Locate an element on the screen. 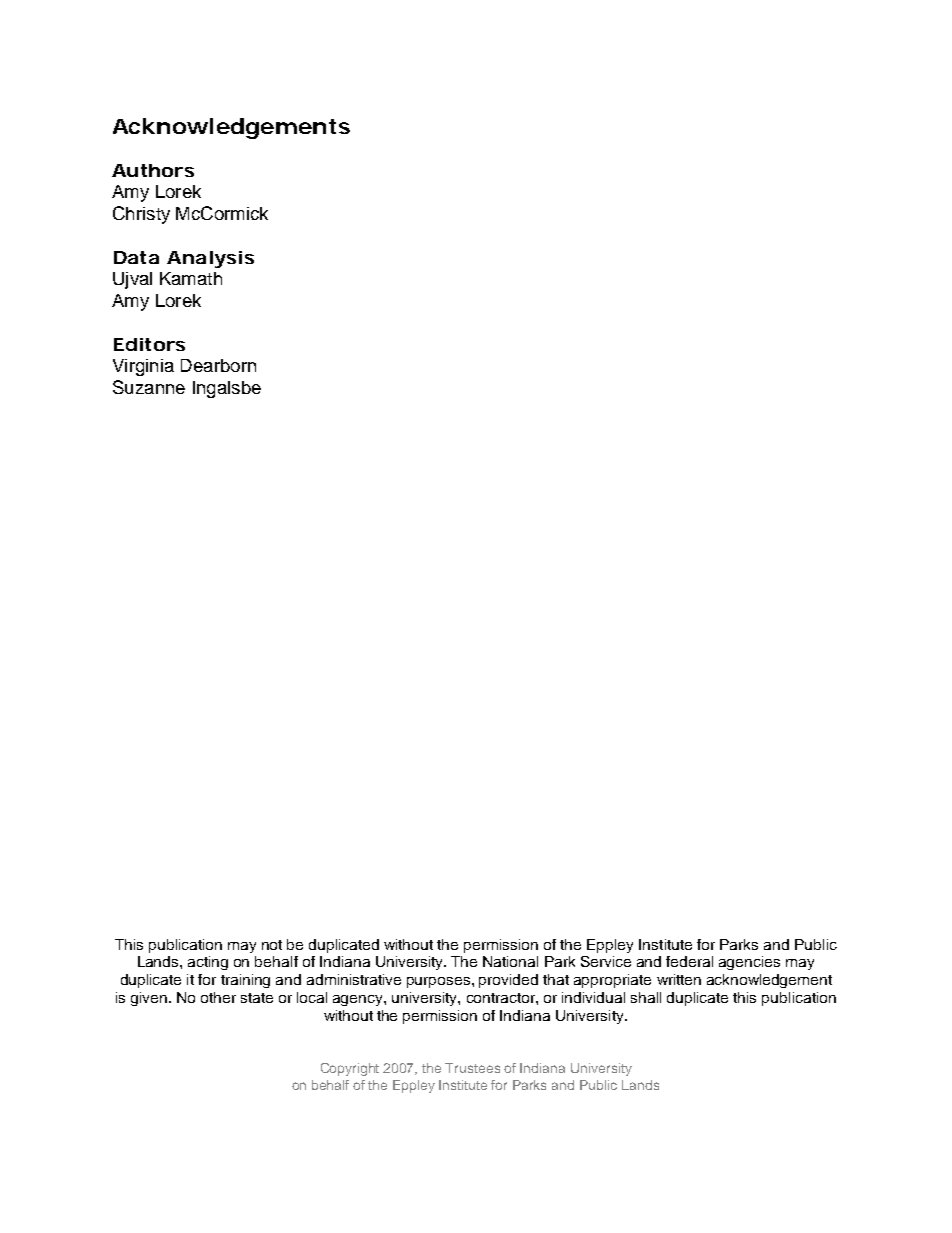 The width and height of the screenshot is (952, 1233). agencies is located at coordinates (749, 963).
